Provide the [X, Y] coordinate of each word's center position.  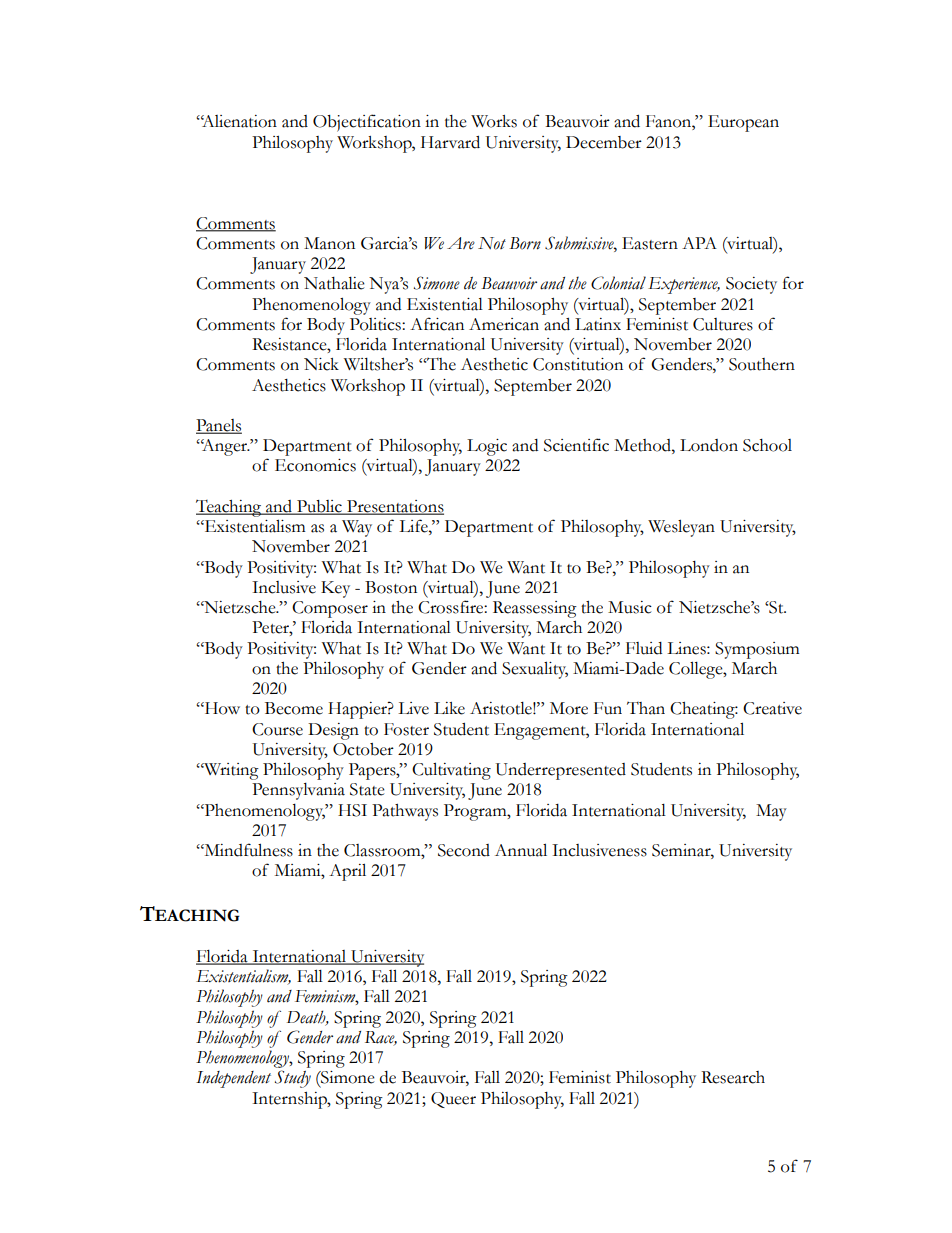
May [771, 812]
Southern [762, 364]
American [504, 324]
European [743, 123]
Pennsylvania [298, 791]
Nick [321, 364]
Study [293, 1079]
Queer [453, 1100]
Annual [521, 850]
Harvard [450, 142]
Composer [330, 609]
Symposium [757, 650]
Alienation [239, 121]
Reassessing [535, 609]
